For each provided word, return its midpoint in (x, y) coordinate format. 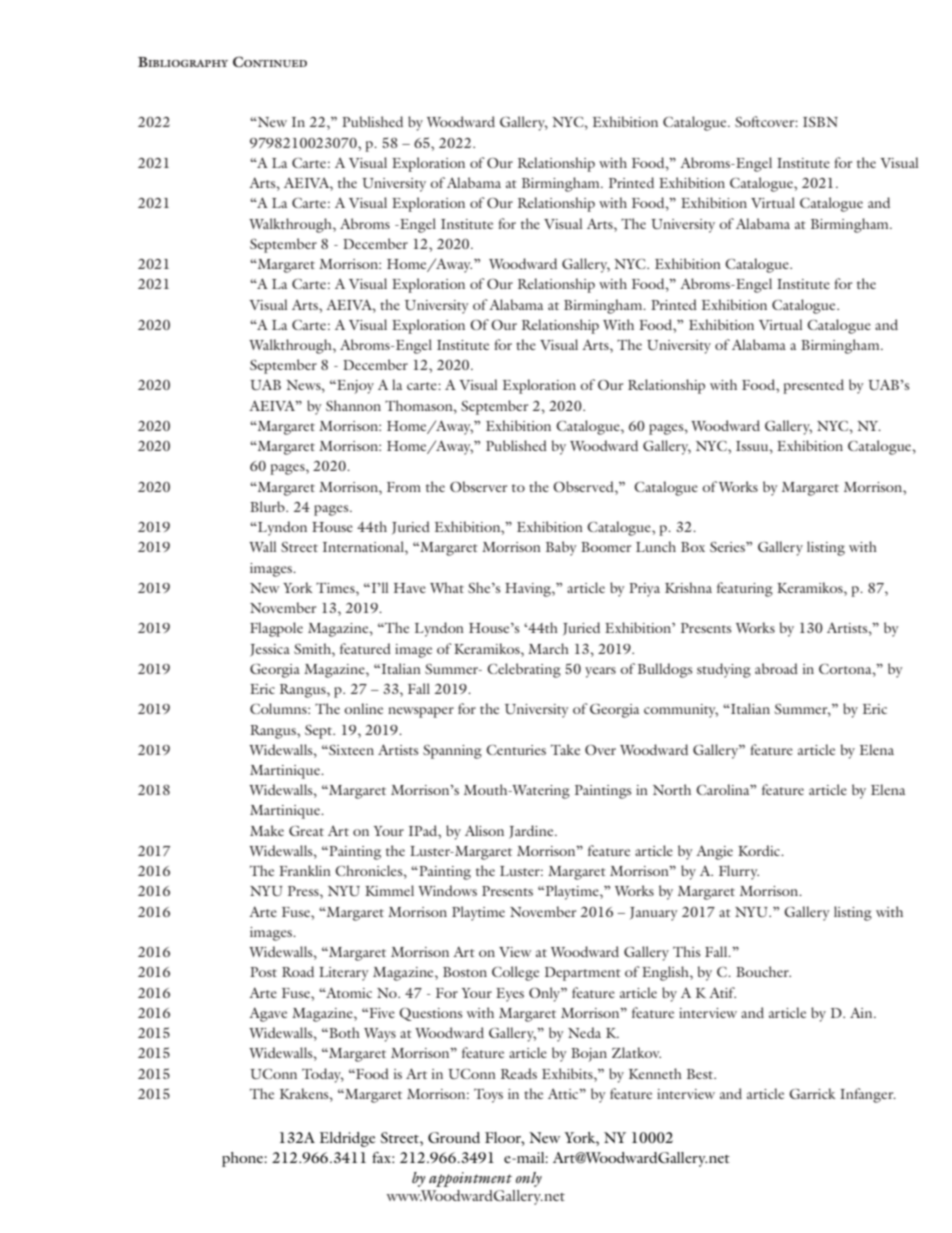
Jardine (532, 832)
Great (306, 830)
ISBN (820, 121)
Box (693, 547)
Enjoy (354, 387)
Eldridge (347, 1139)
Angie (714, 853)
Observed (584, 486)
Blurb (268, 506)
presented (813, 386)
